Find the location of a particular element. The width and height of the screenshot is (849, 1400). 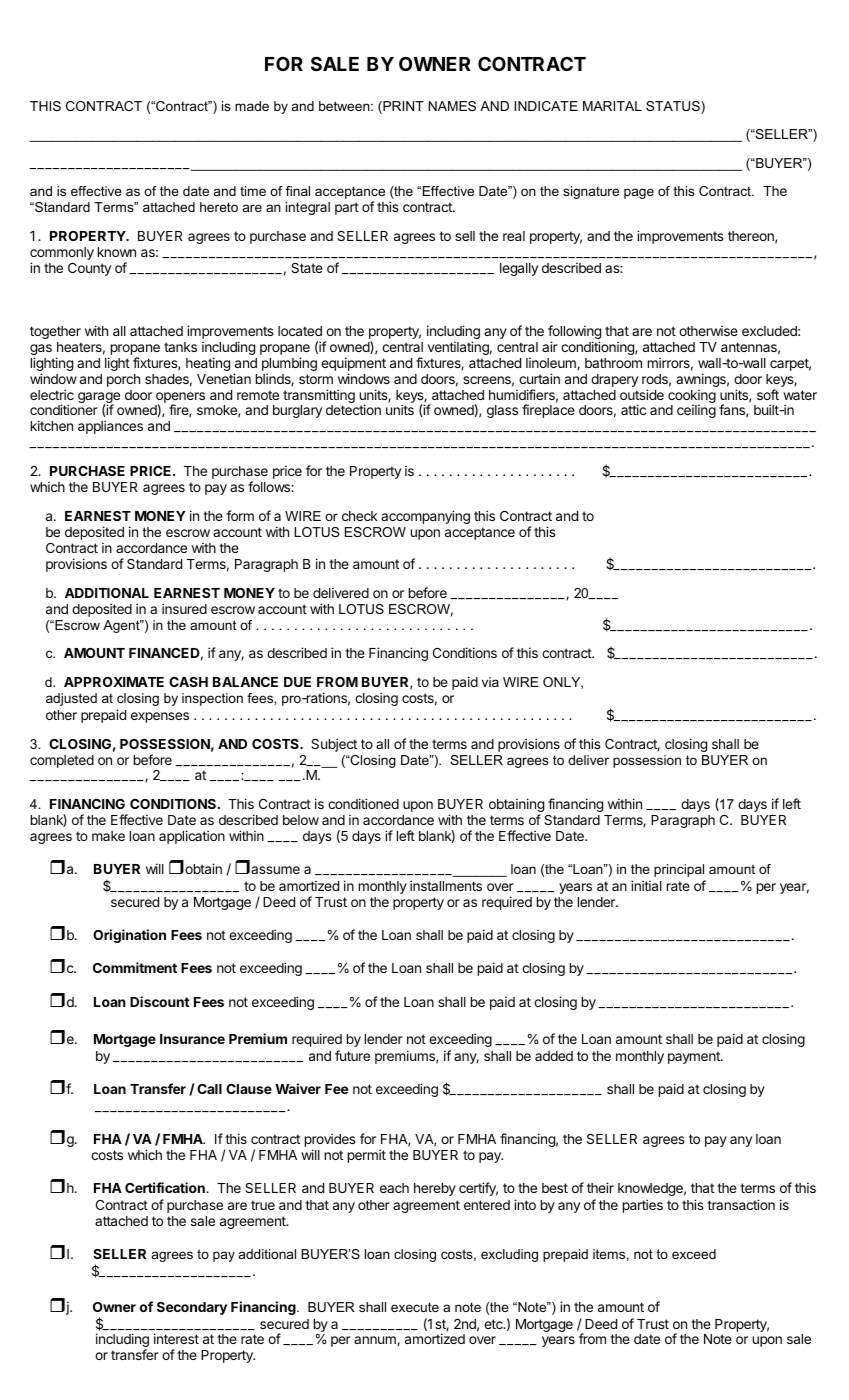

STATUS is located at coordinates (674, 107).
